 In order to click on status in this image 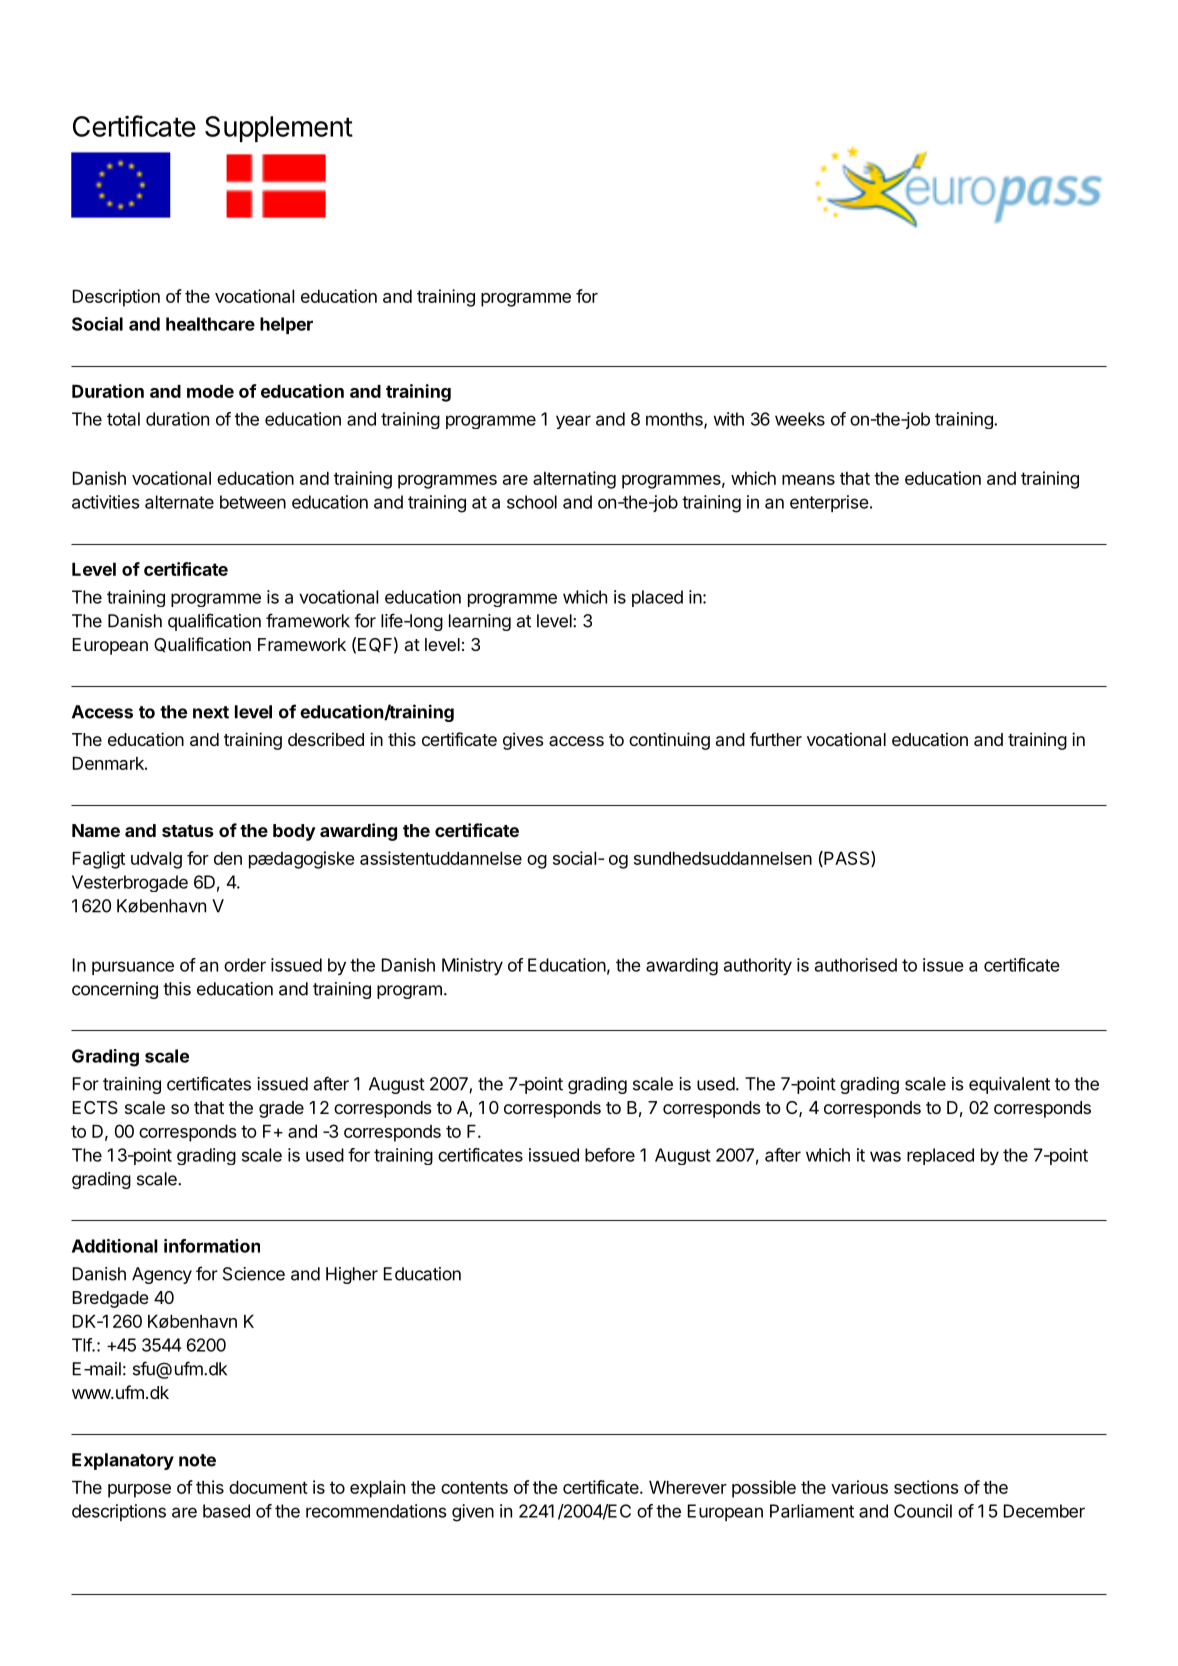, I will do `click(188, 831)`.
